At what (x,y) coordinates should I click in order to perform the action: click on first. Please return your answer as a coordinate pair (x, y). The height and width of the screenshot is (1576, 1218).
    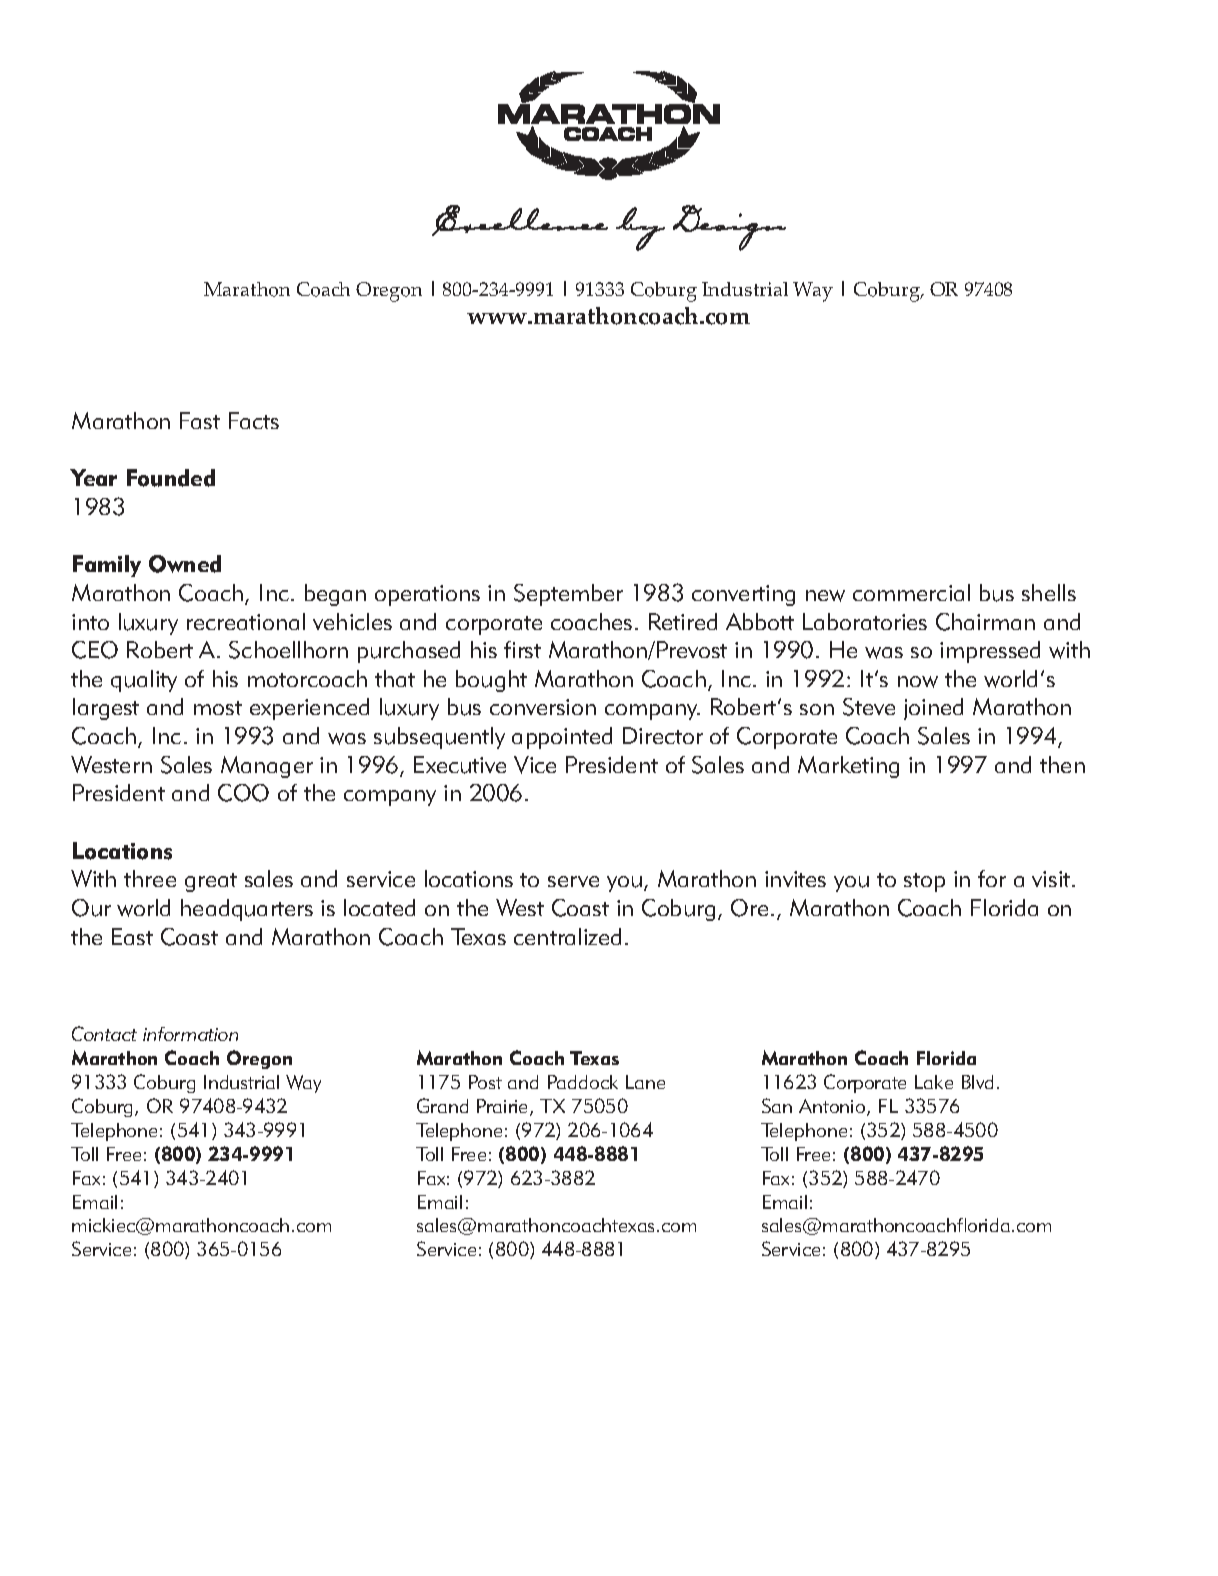
    Looking at the image, I should click on (522, 649).
